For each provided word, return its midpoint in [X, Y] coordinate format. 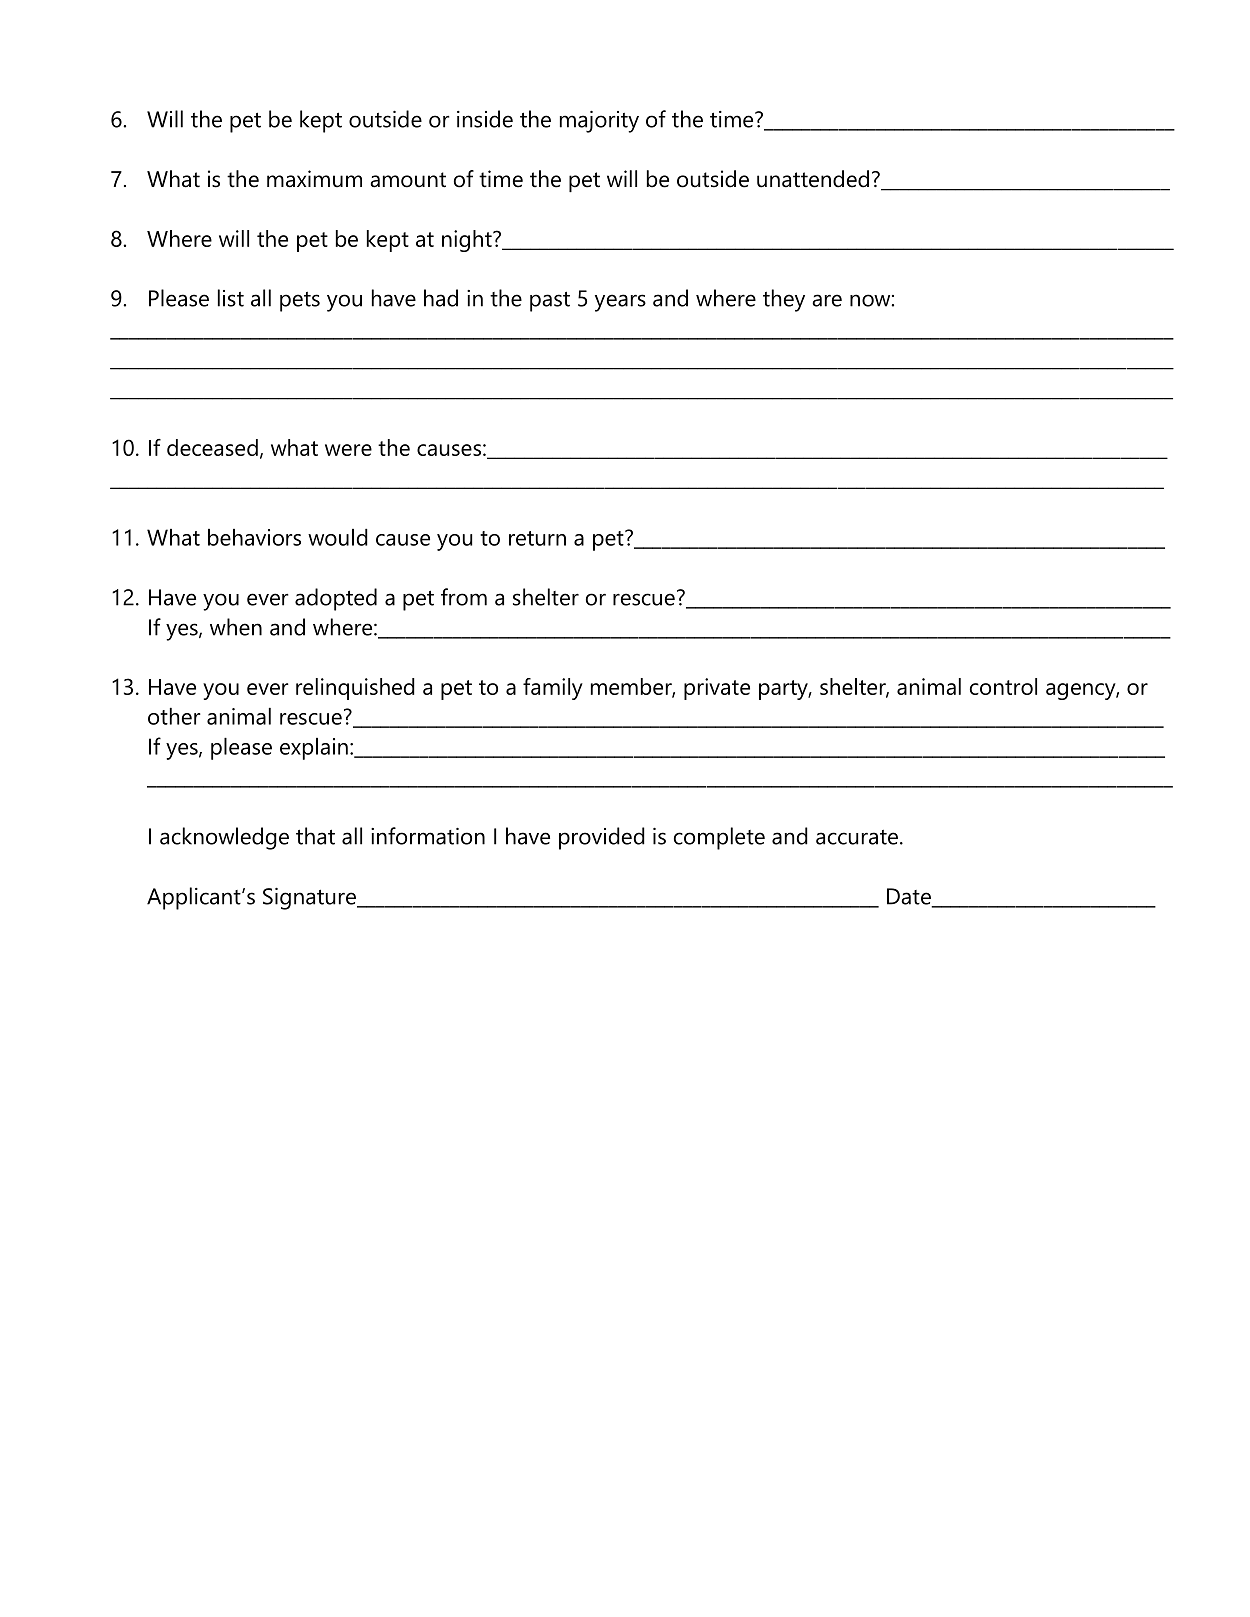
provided [602, 838]
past [550, 301]
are [827, 300]
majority [599, 122]
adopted [336, 599]
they [784, 300]
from [464, 597]
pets [300, 302]
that [315, 836]
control [1003, 686]
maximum [314, 179]
